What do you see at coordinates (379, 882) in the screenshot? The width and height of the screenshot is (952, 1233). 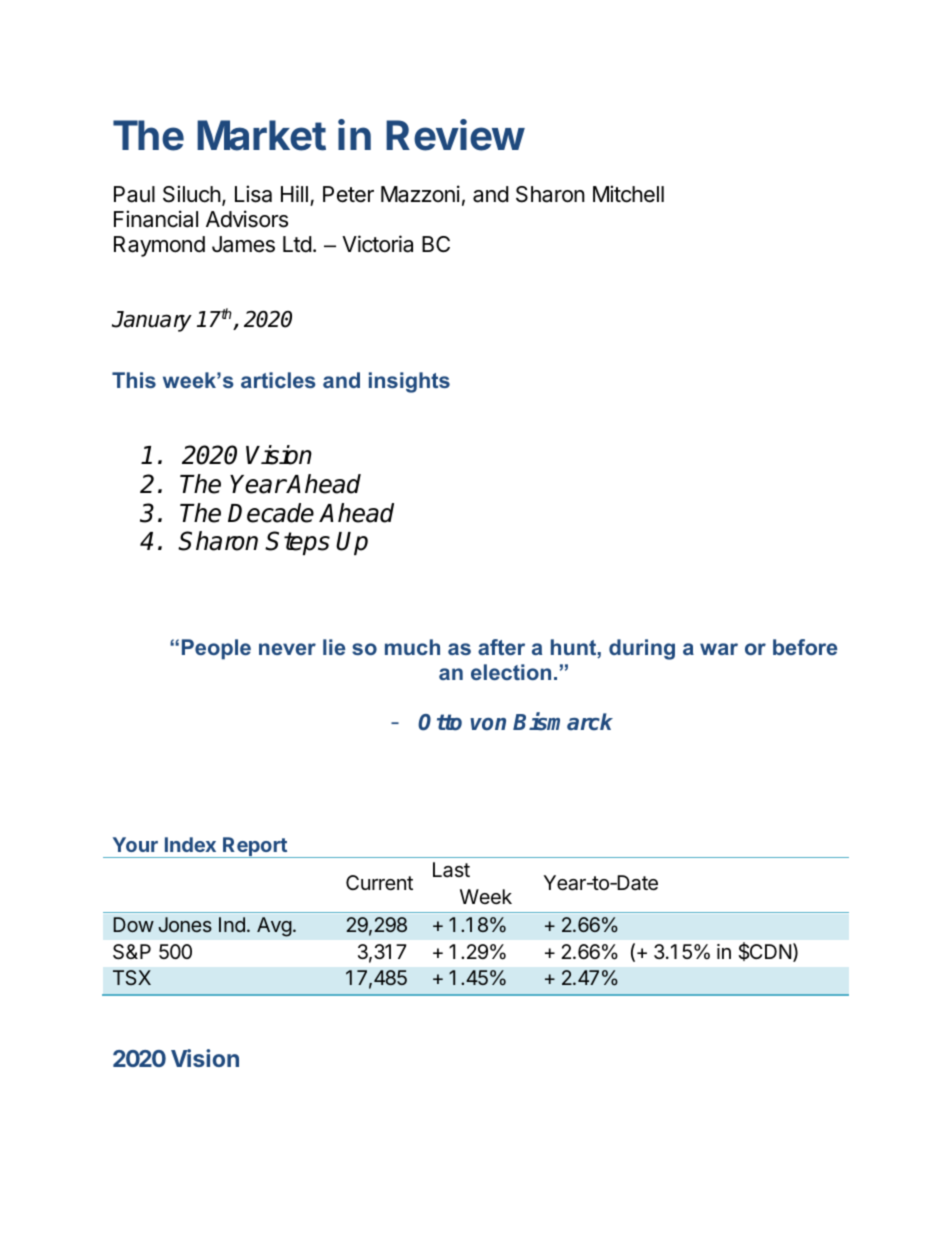 I see `Current` at bounding box center [379, 882].
